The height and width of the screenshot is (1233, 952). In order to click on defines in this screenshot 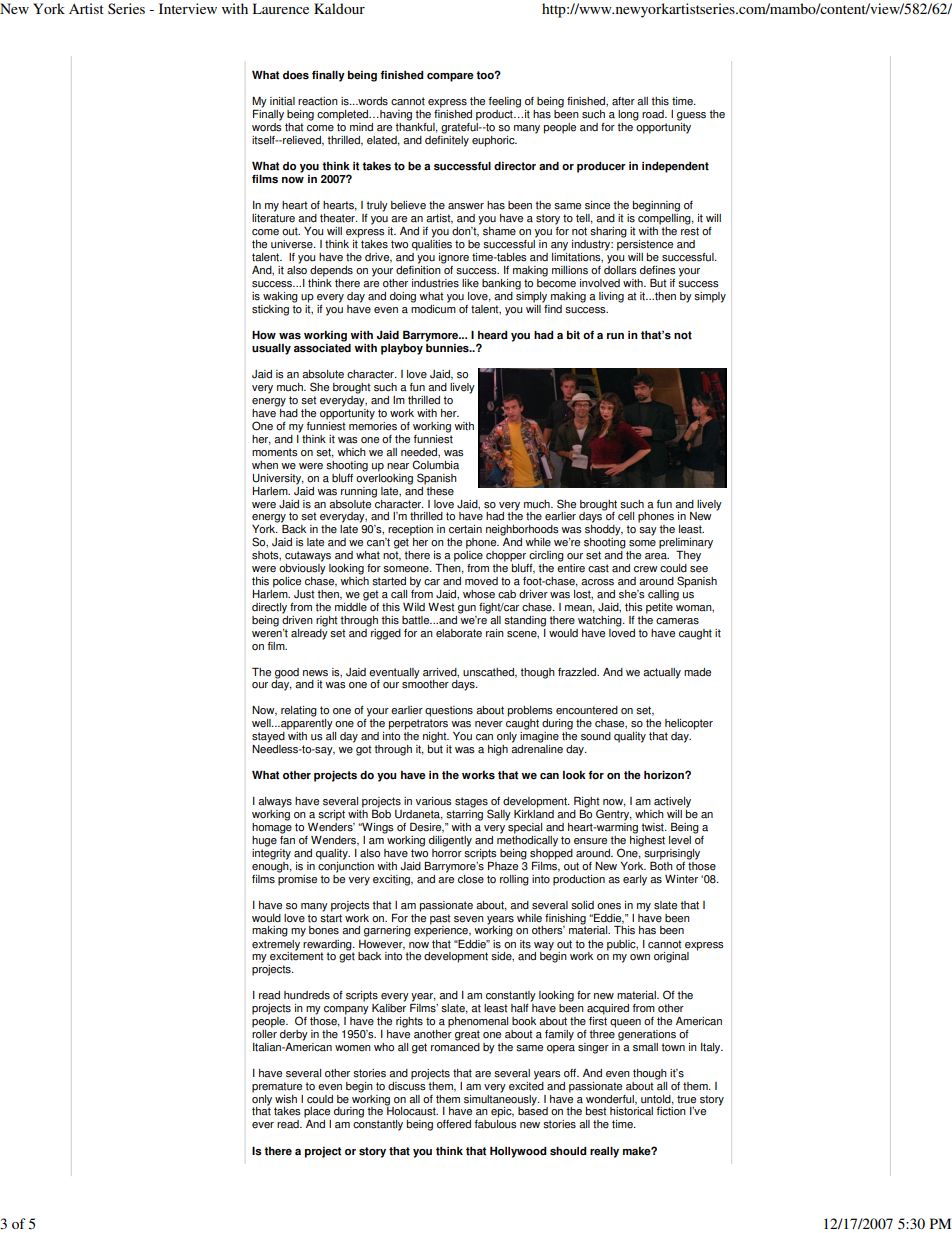, I will do `click(658, 270)`.
